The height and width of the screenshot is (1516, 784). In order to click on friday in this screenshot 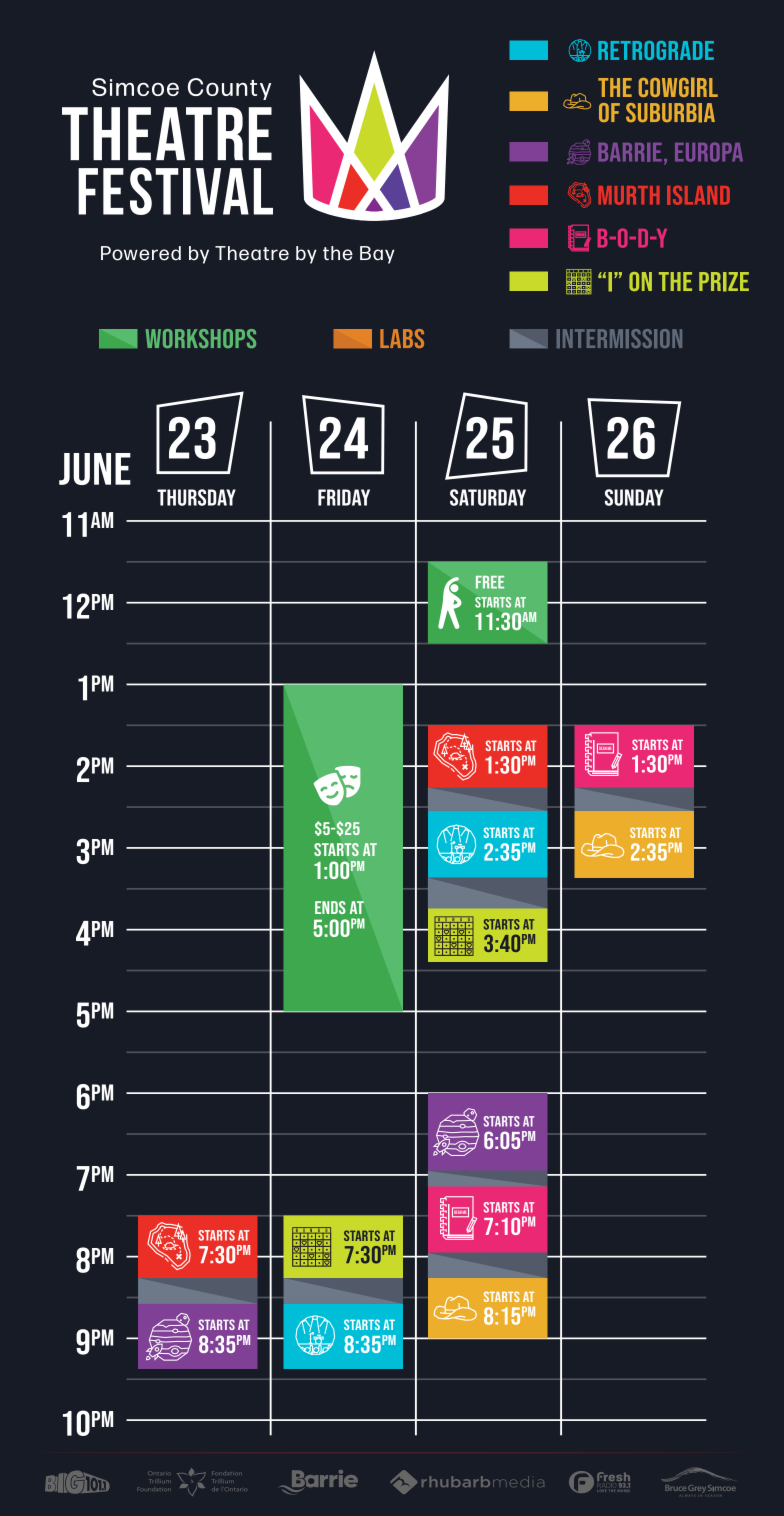, I will do `click(344, 497)`.
